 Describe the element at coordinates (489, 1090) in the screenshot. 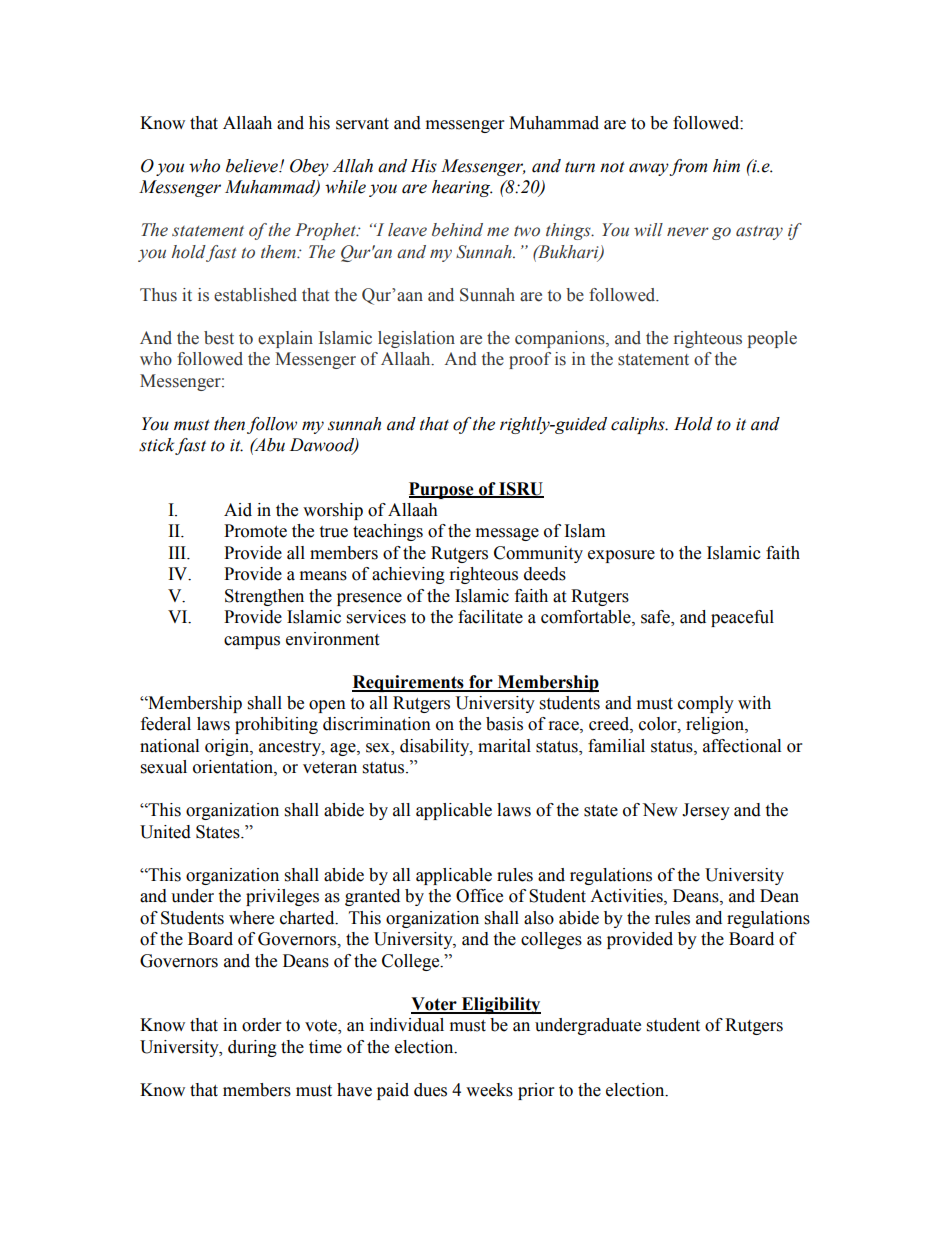

I see `weeks` at that location.
